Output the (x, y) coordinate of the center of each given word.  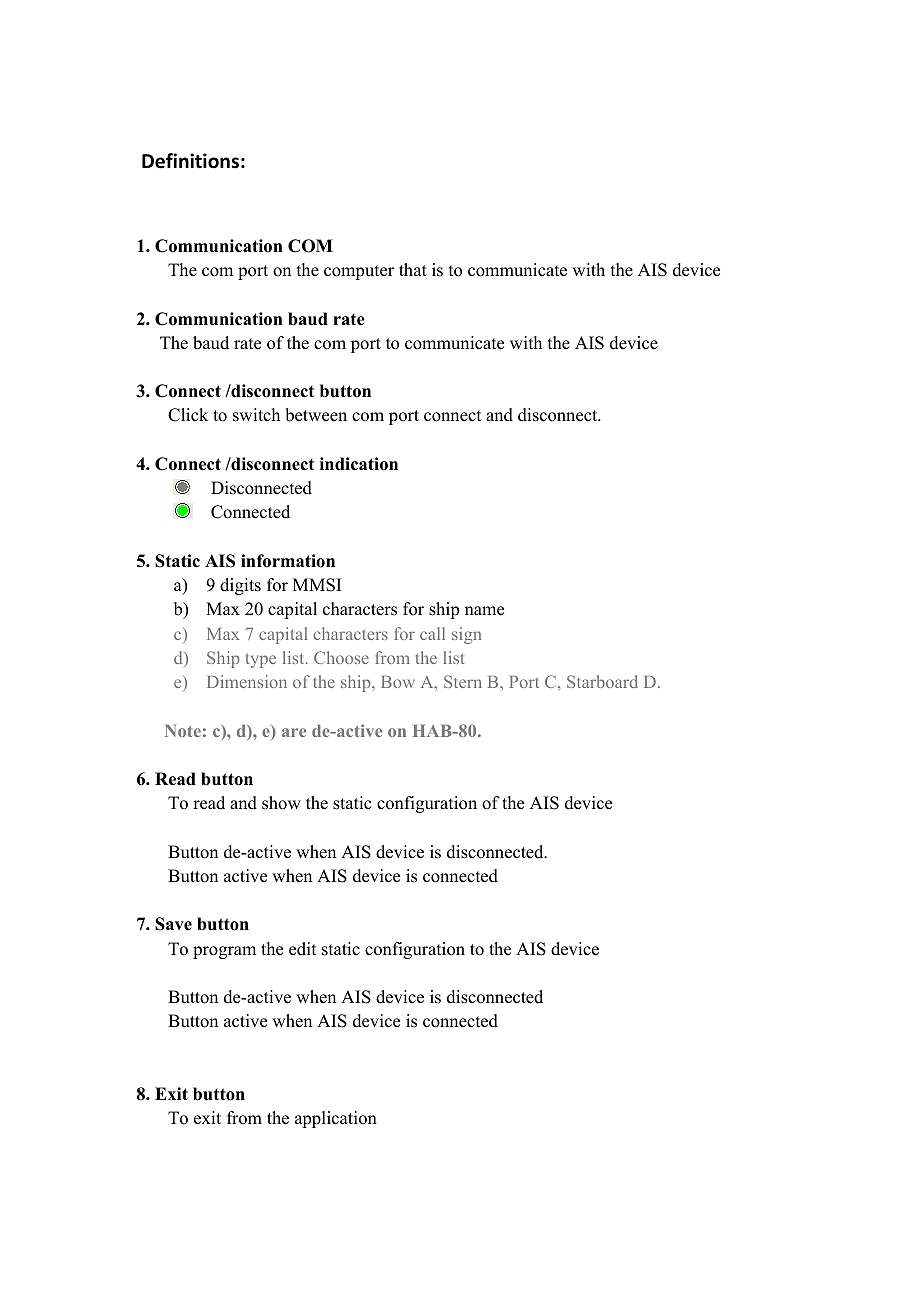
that (413, 269)
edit (302, 949)
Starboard (602, 681)
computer (359, 272)
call (432, 633)
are (294, 732)
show (281, 803)
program (224, 952)
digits (240, 586)
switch (256, 415)
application (336, 1119)
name (484, 611)
